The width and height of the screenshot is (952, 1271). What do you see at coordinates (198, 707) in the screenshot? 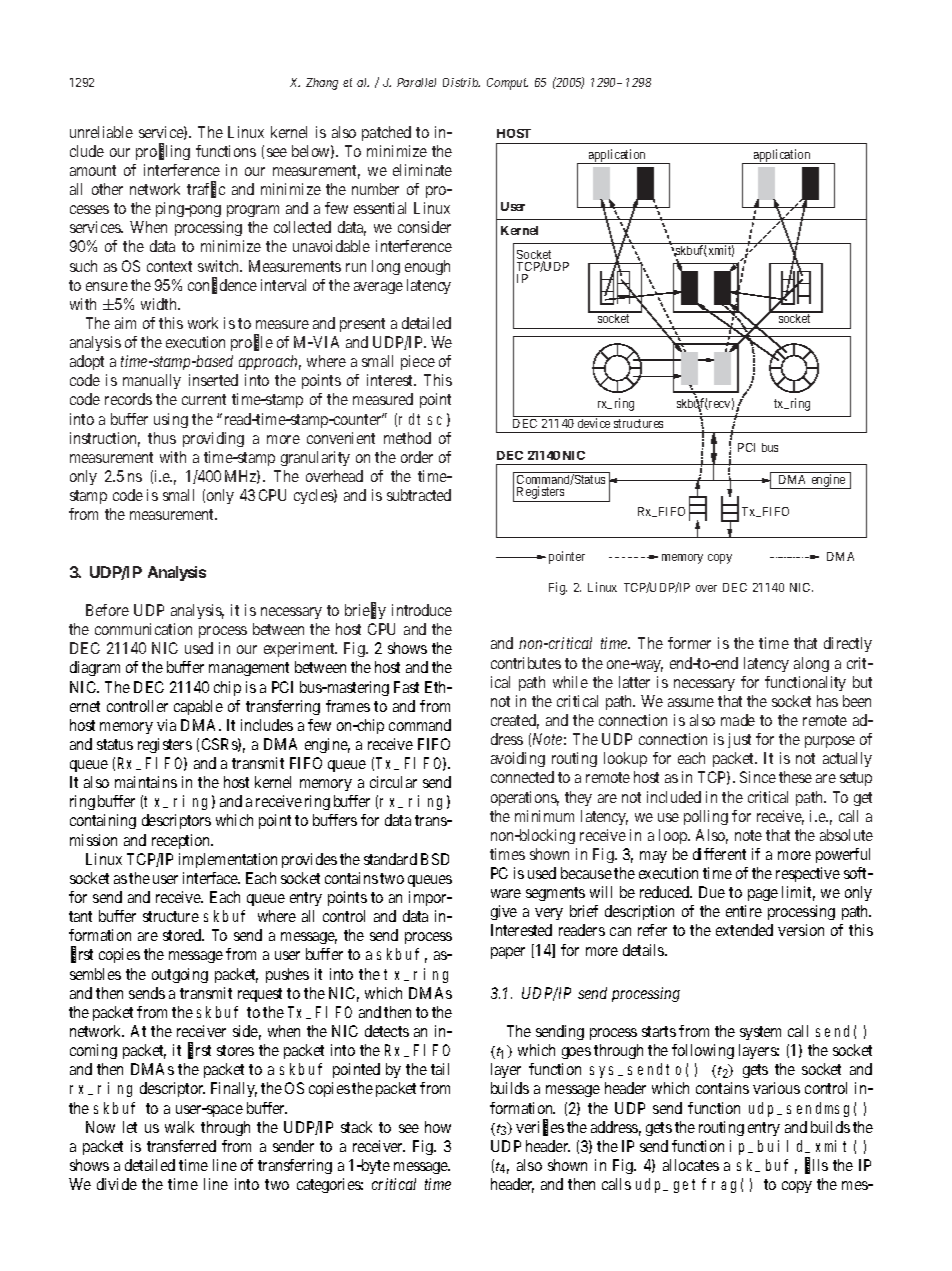
I see `capable` at bounding box center [198, 707].
